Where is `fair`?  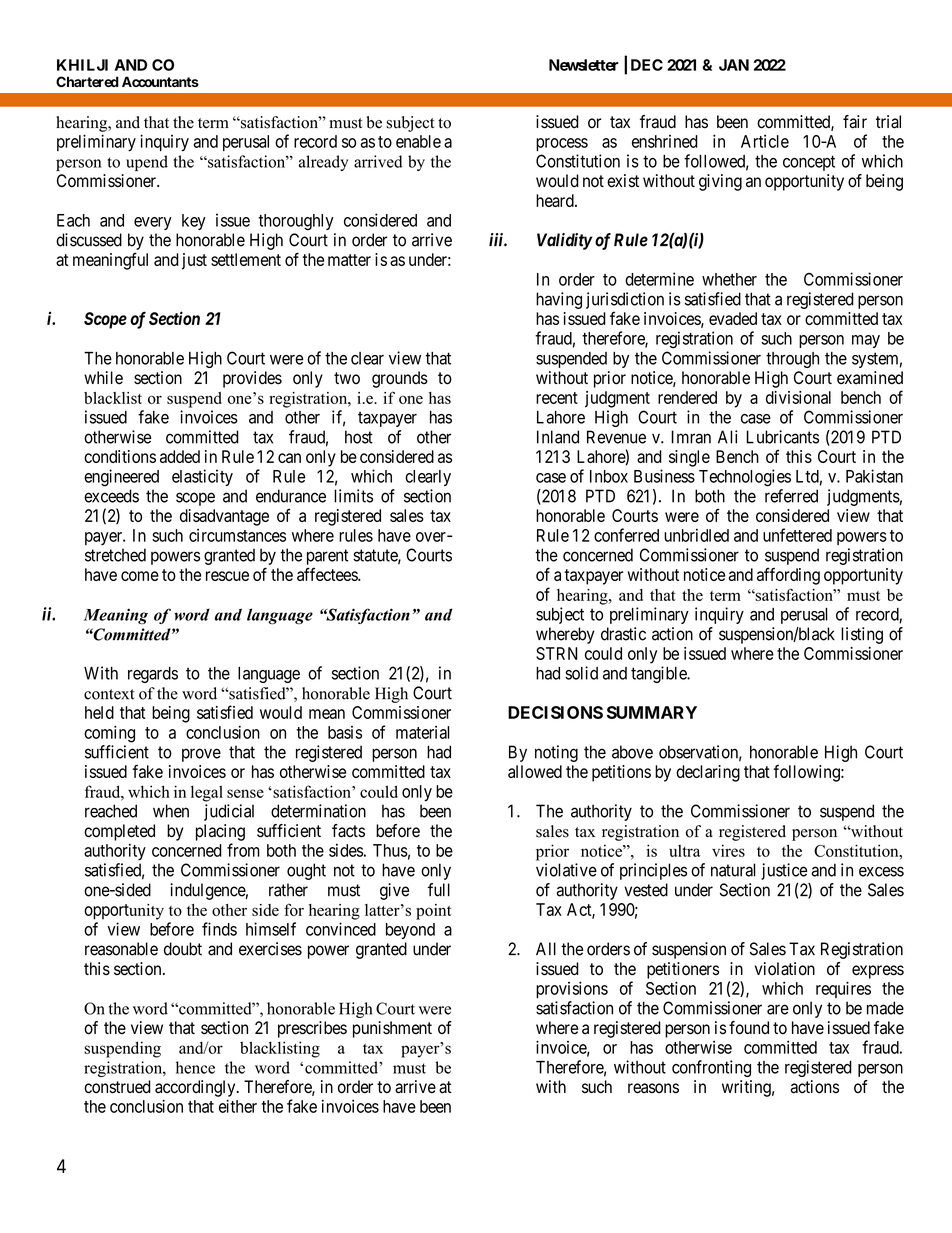 fair is located at coordinates (855, 122).
